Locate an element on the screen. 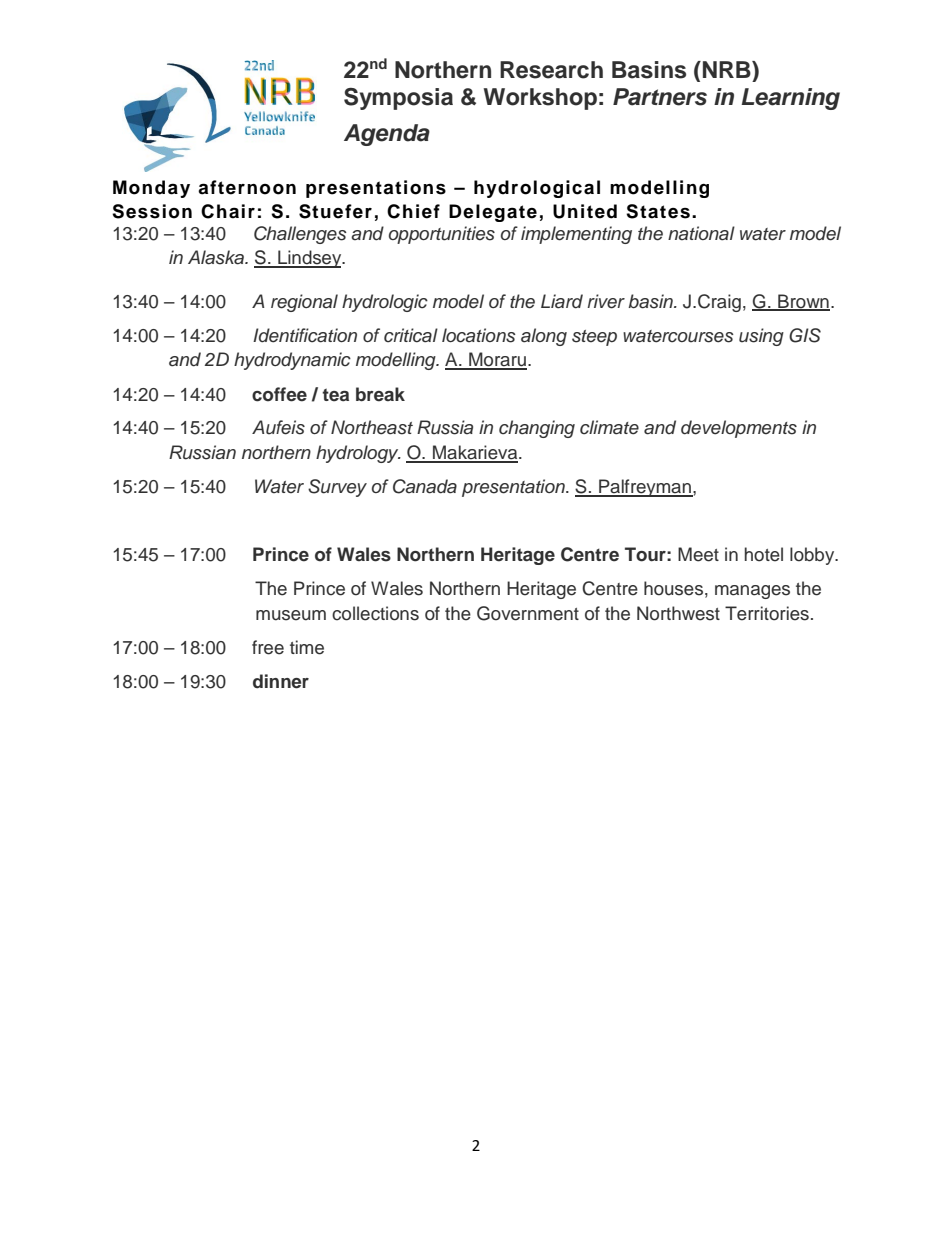 The width and height of the screenshot is (952, 1233). developments is located at coordinates (739, 429).
